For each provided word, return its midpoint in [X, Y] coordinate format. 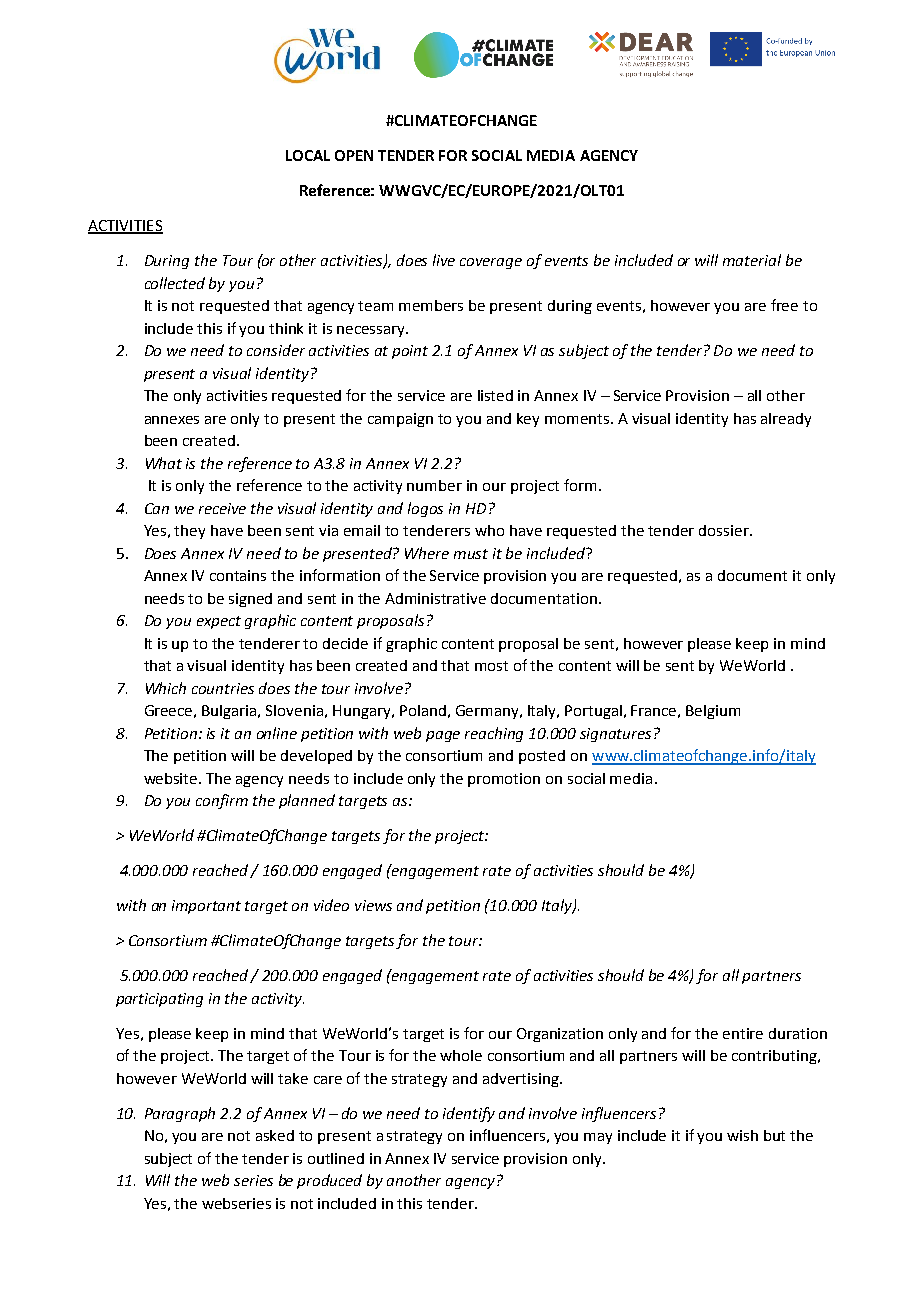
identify [469, 1114]
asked [275, 1135]
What [164, 463]
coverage [491, 263]
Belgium [713, 712]
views [373, 905]
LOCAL [308, 155]
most [491, 666]
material [752, 260]
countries [223, 688]
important [206, 907]
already [786, 420]
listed [495, 395]
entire [743, 1033]
